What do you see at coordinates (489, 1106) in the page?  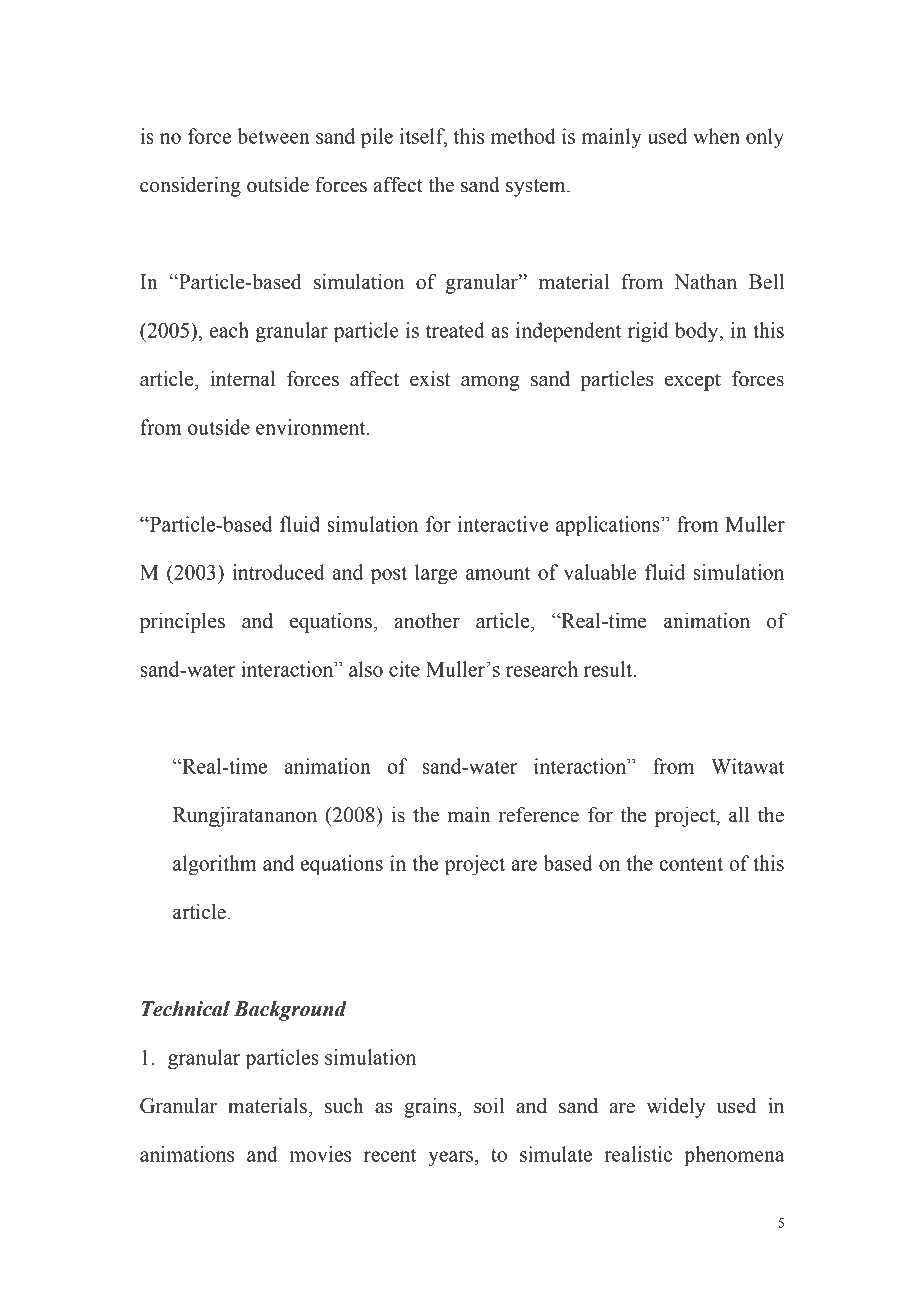 I see `soil` at bounding box center [489, 1106].
